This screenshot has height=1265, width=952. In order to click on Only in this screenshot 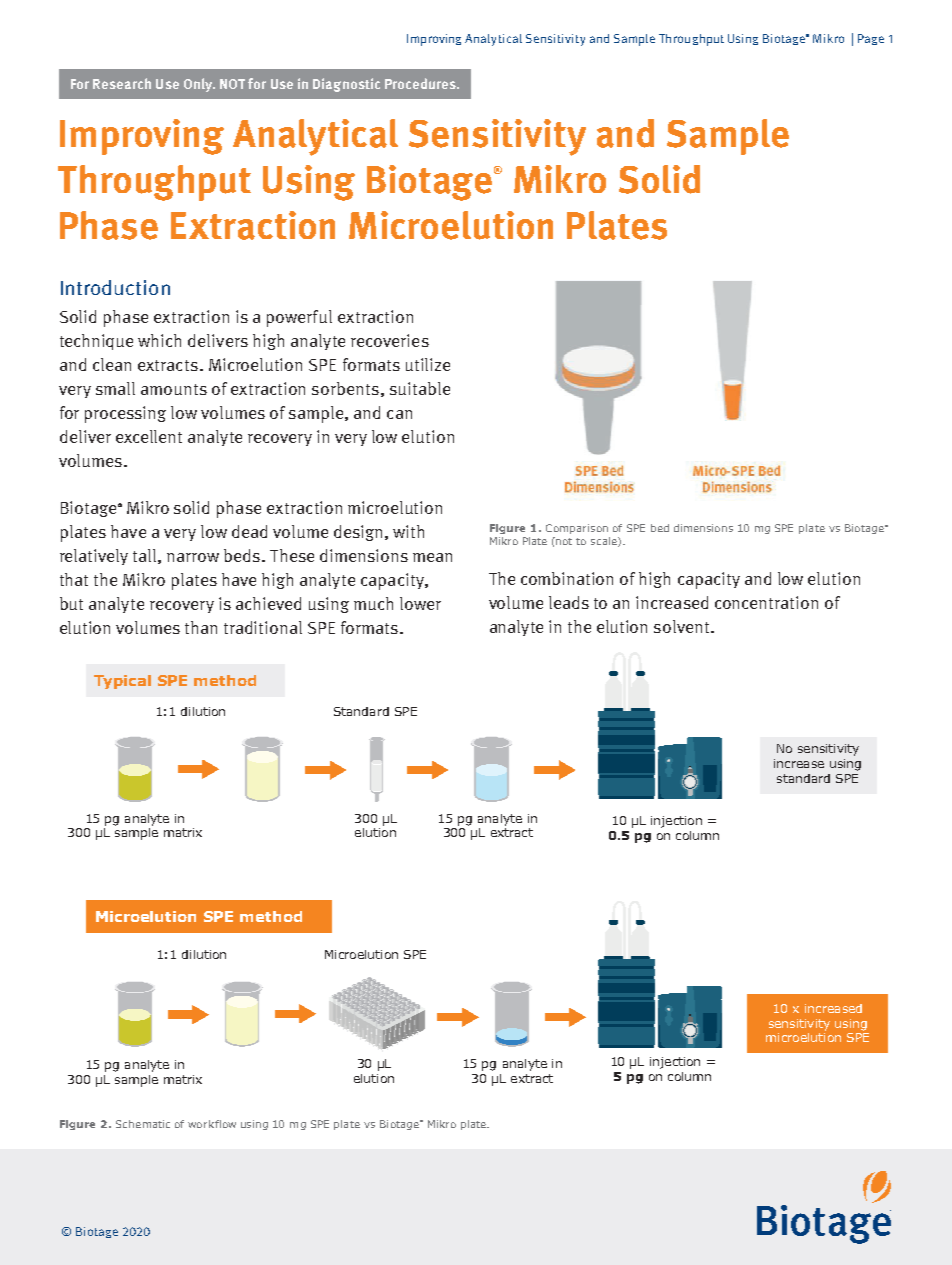, I will do `click(199, 85)`.
